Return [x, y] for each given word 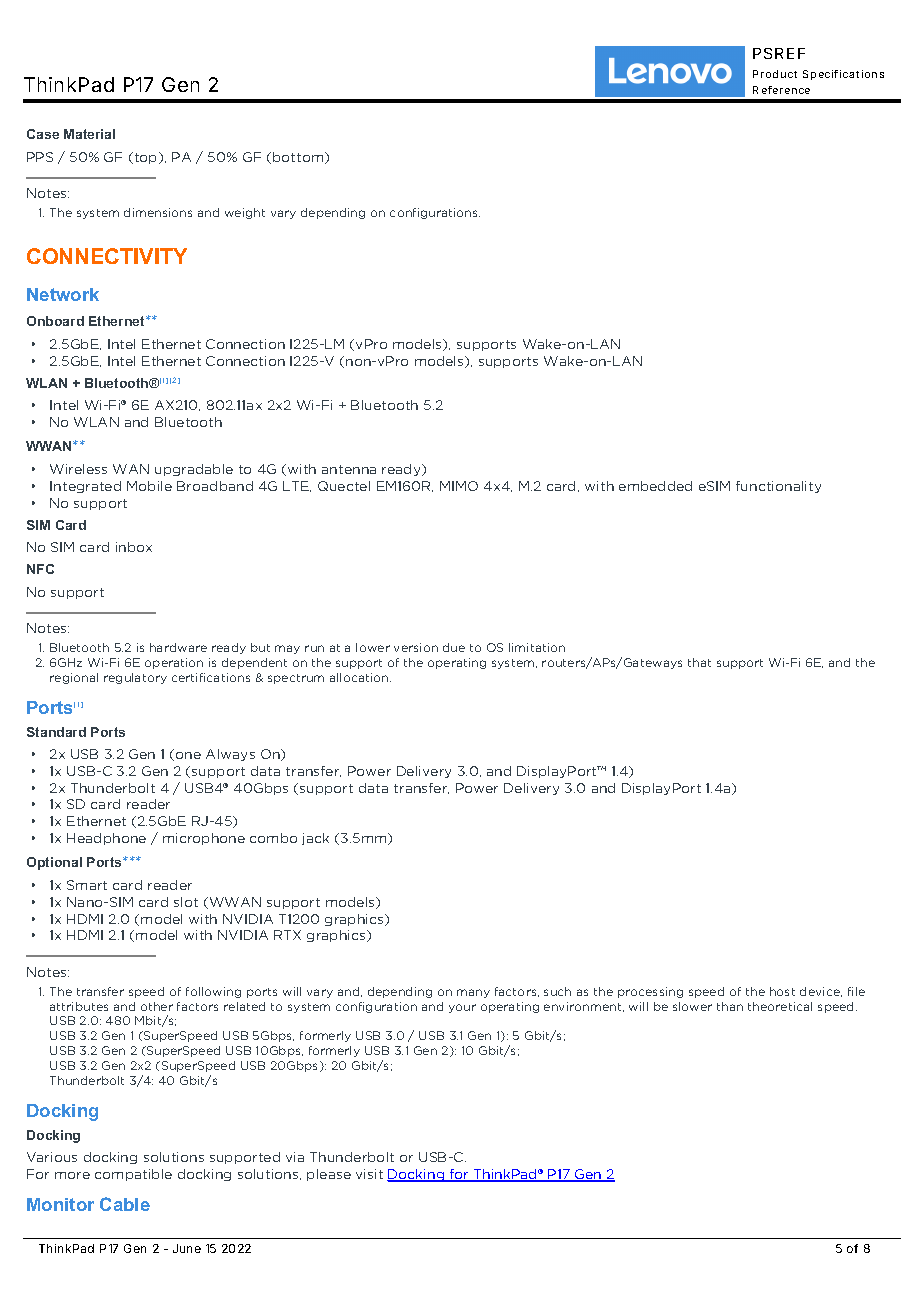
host [782, 991]
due [454, 647]
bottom [299, 158]
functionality [778, 487]
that [699, 662]
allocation [360, 677]
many [473, 993]
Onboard [55, 321]
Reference [781, 90]
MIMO [459, 486]
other [157, 1006]
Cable [125, 1204]
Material [89, 134]
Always [230, 755]
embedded [655, 486]
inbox [134, 547]
